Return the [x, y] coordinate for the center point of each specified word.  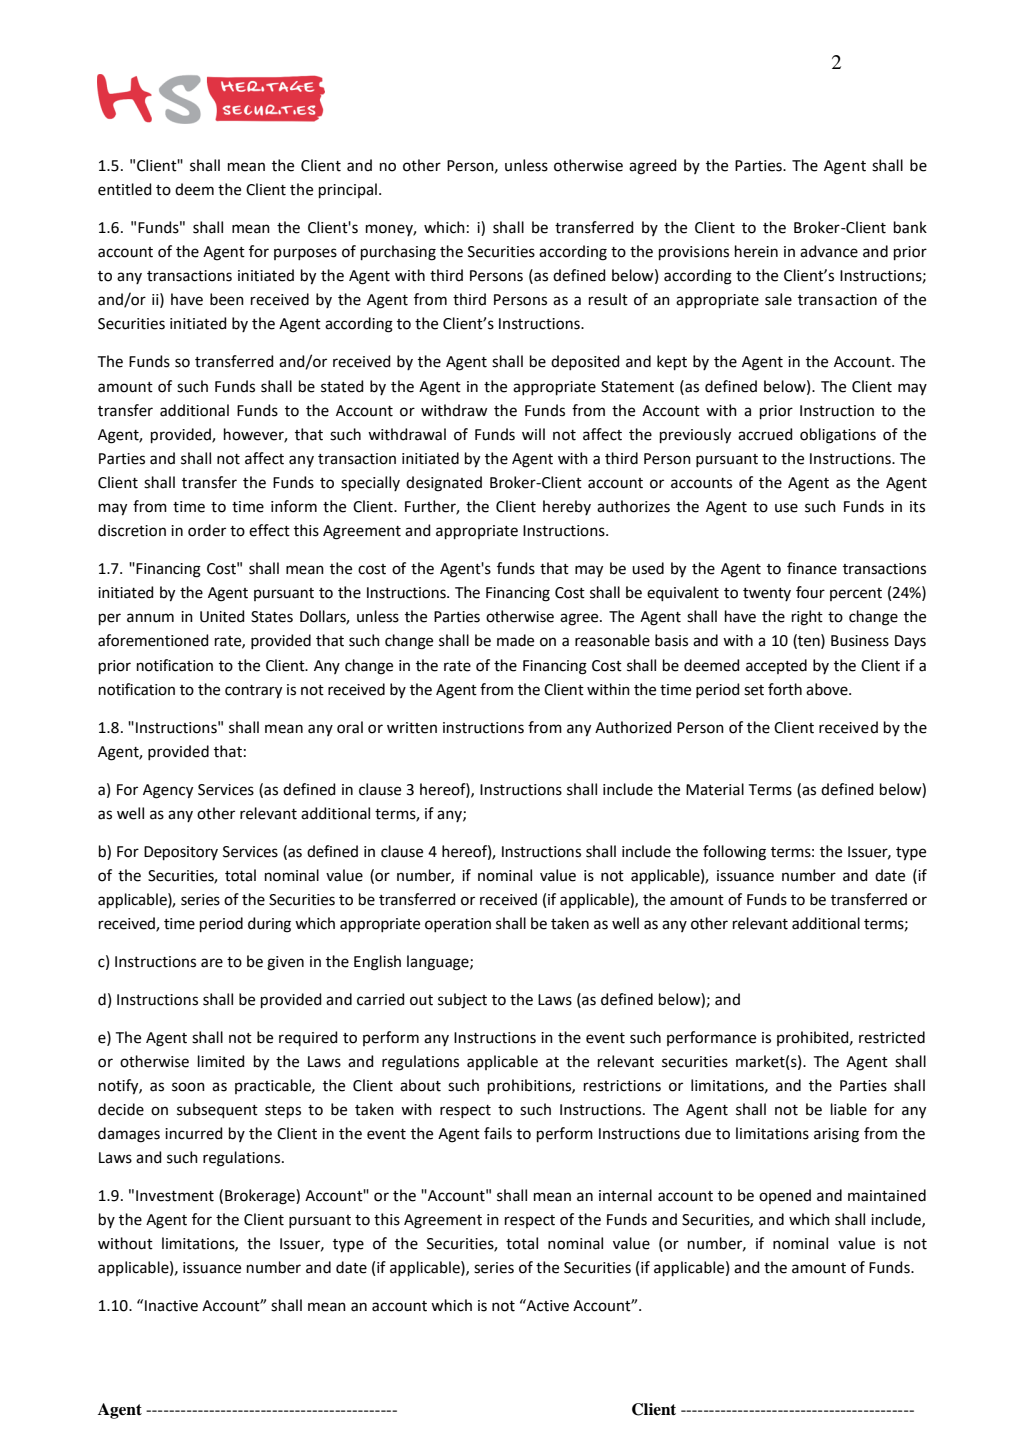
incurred [194, 1133]
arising [836, 1135]
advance [829, 251]
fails [498, 1133]
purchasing [398, 253]
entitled [125, 189]
